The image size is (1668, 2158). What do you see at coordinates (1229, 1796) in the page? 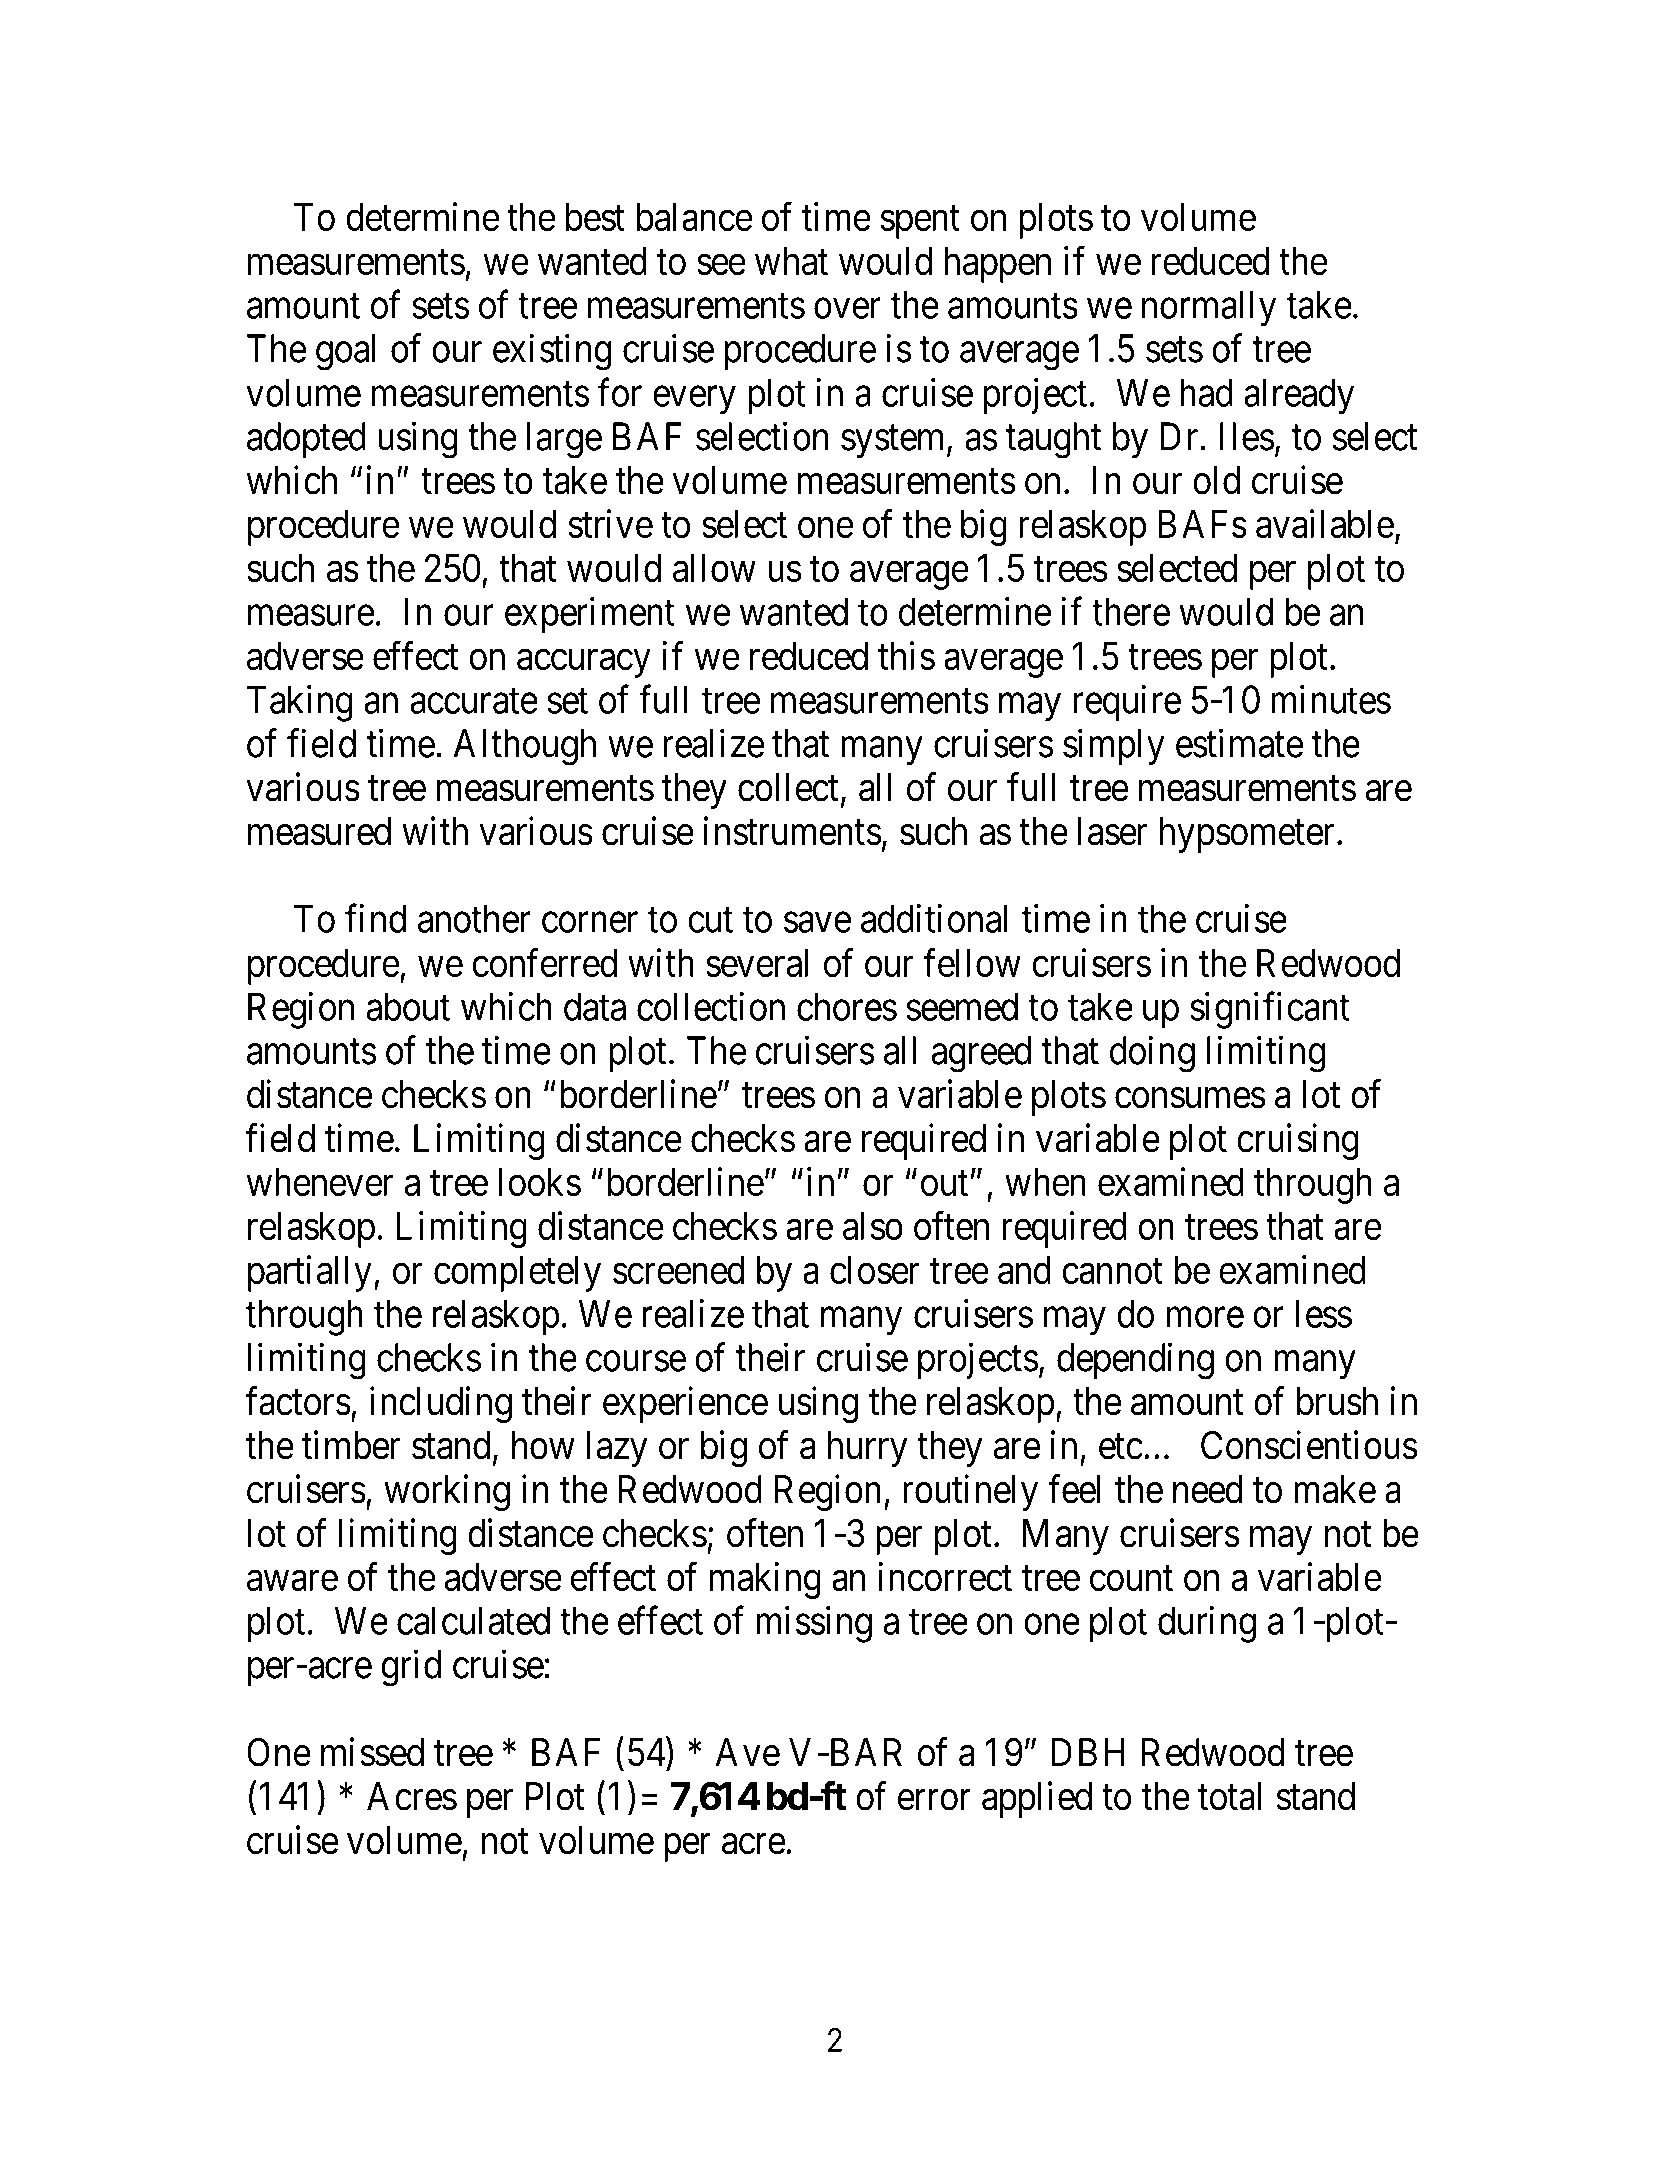
I see `total` at bounding box center [1229, 1796].
